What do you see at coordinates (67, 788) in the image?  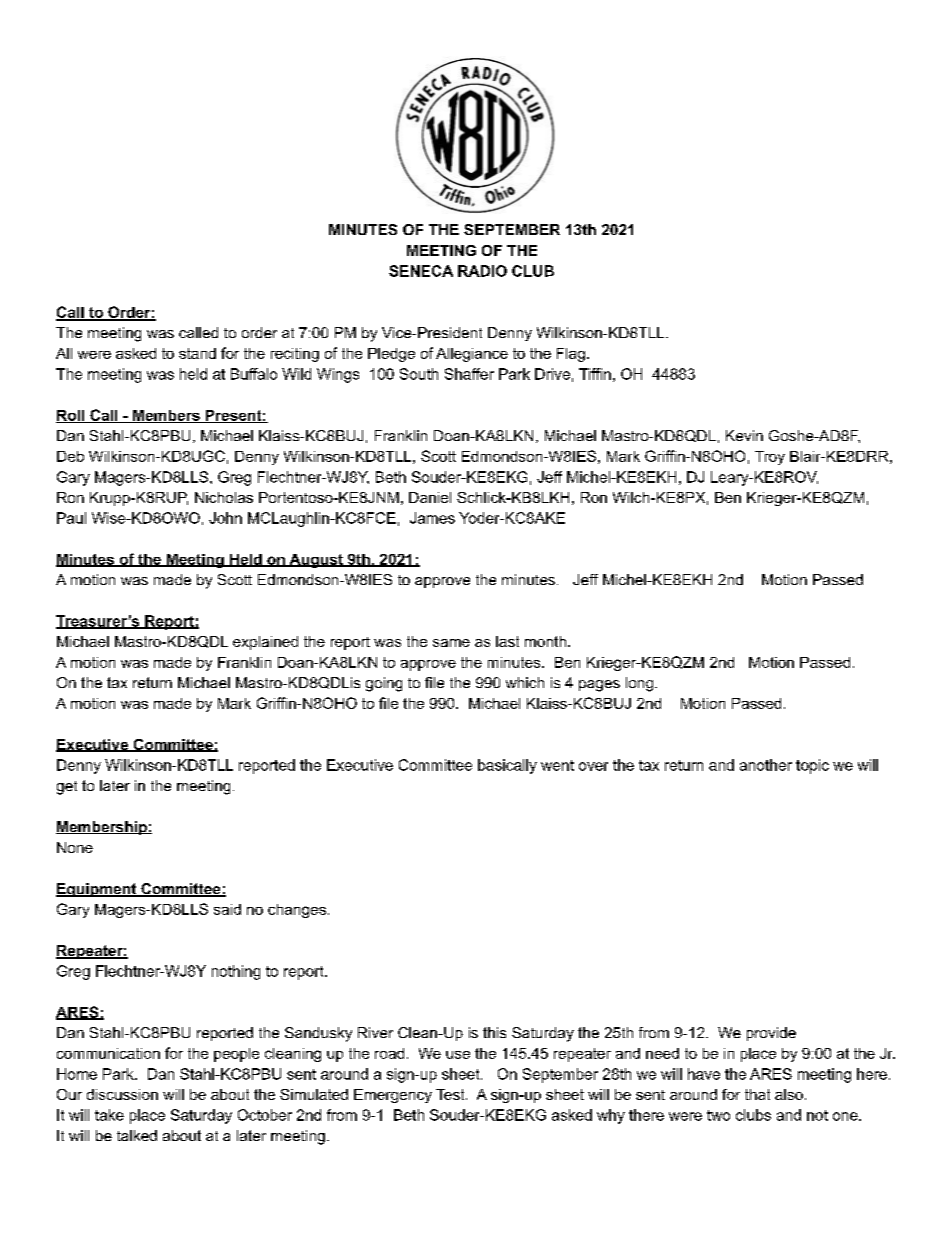 I see `get` at bounding box center [67, 788].
